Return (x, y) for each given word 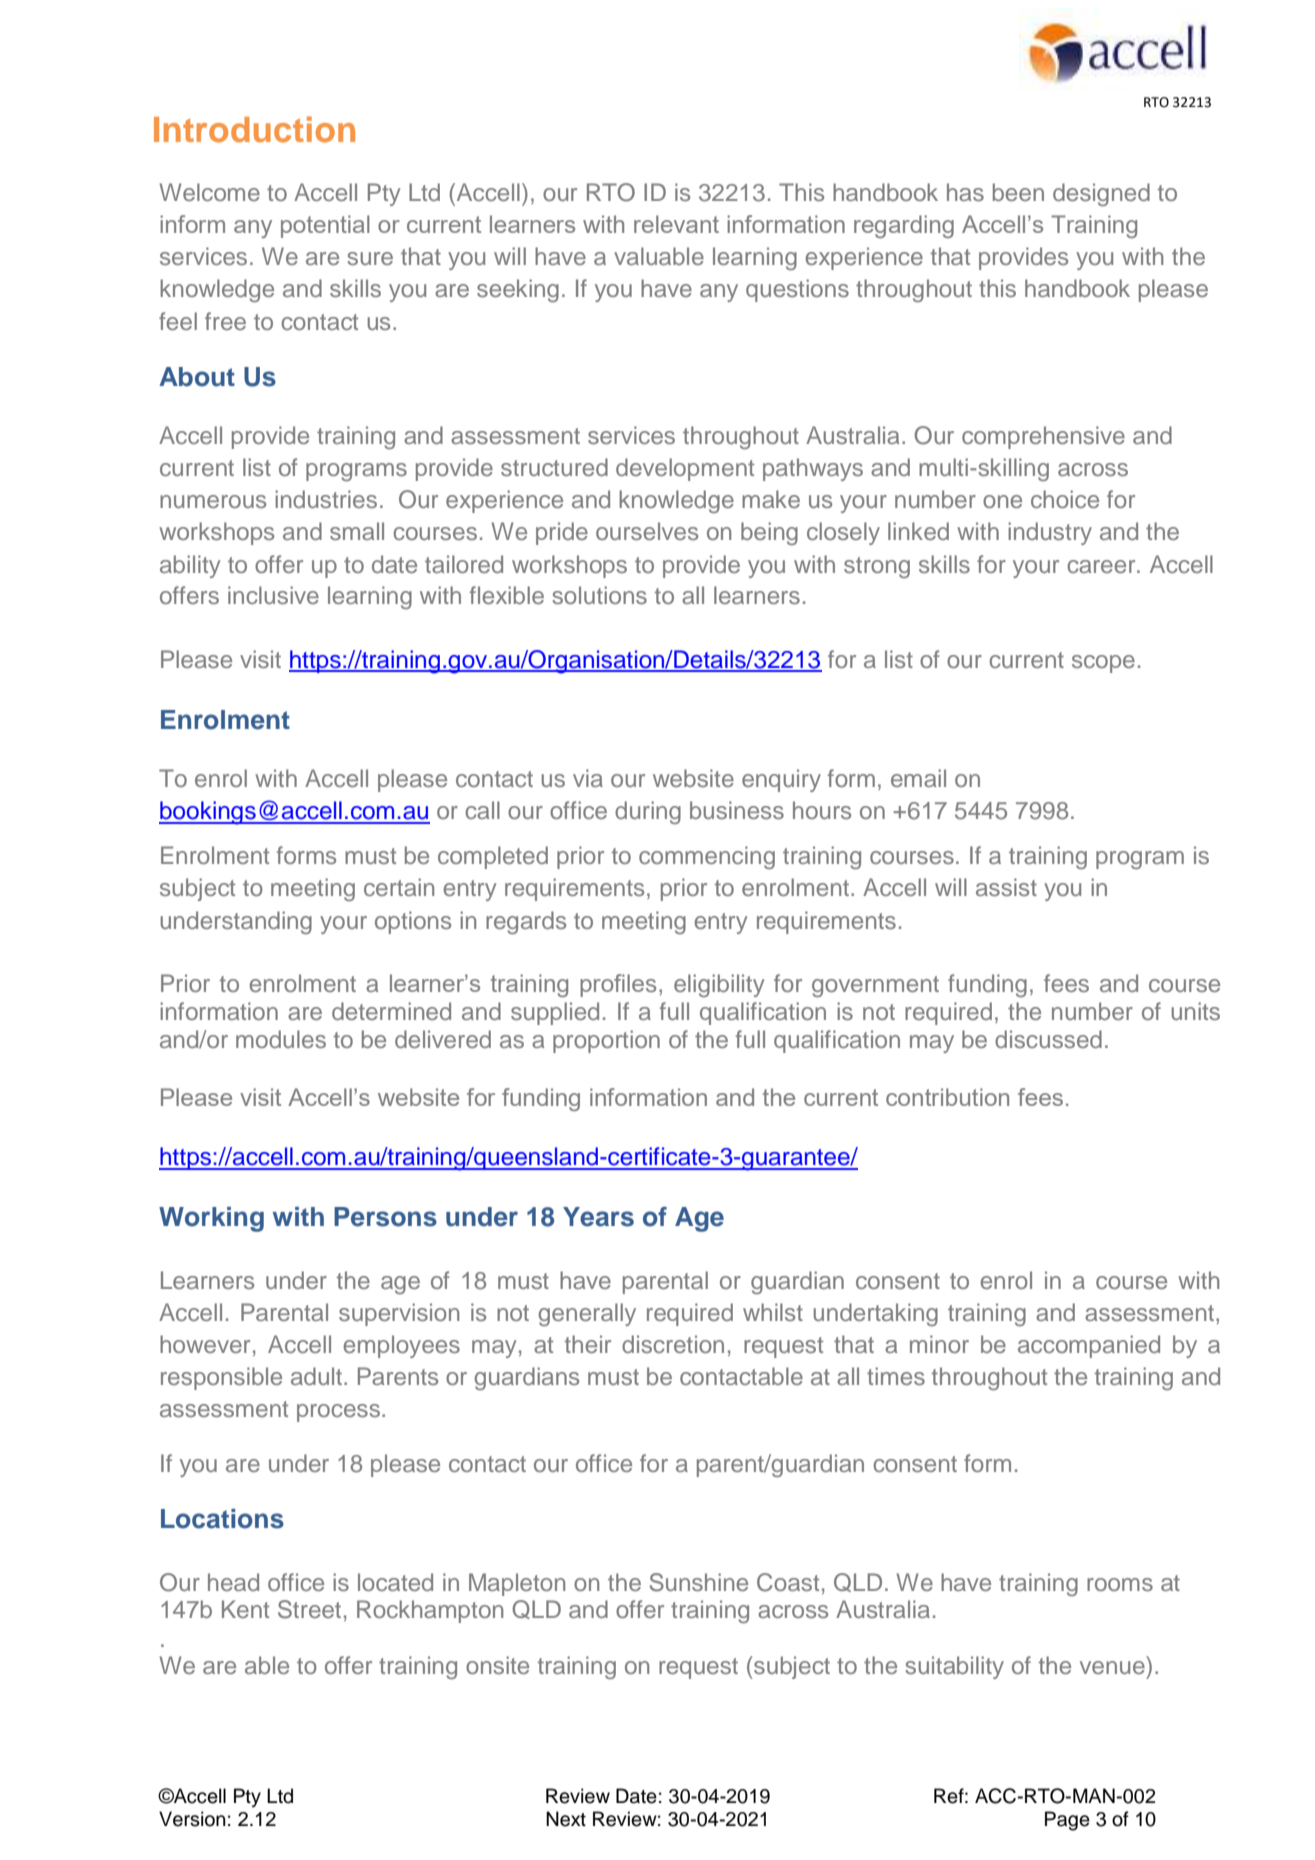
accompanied (1089, 1346)
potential (325, 226)
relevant (676, 224)
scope (1103, 664)
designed (1101, 194)
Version (192, 1819)
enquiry (781, 780)
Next (566, 1819)
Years (598, 1217)
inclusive (273, 595)
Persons (385, 1217)
